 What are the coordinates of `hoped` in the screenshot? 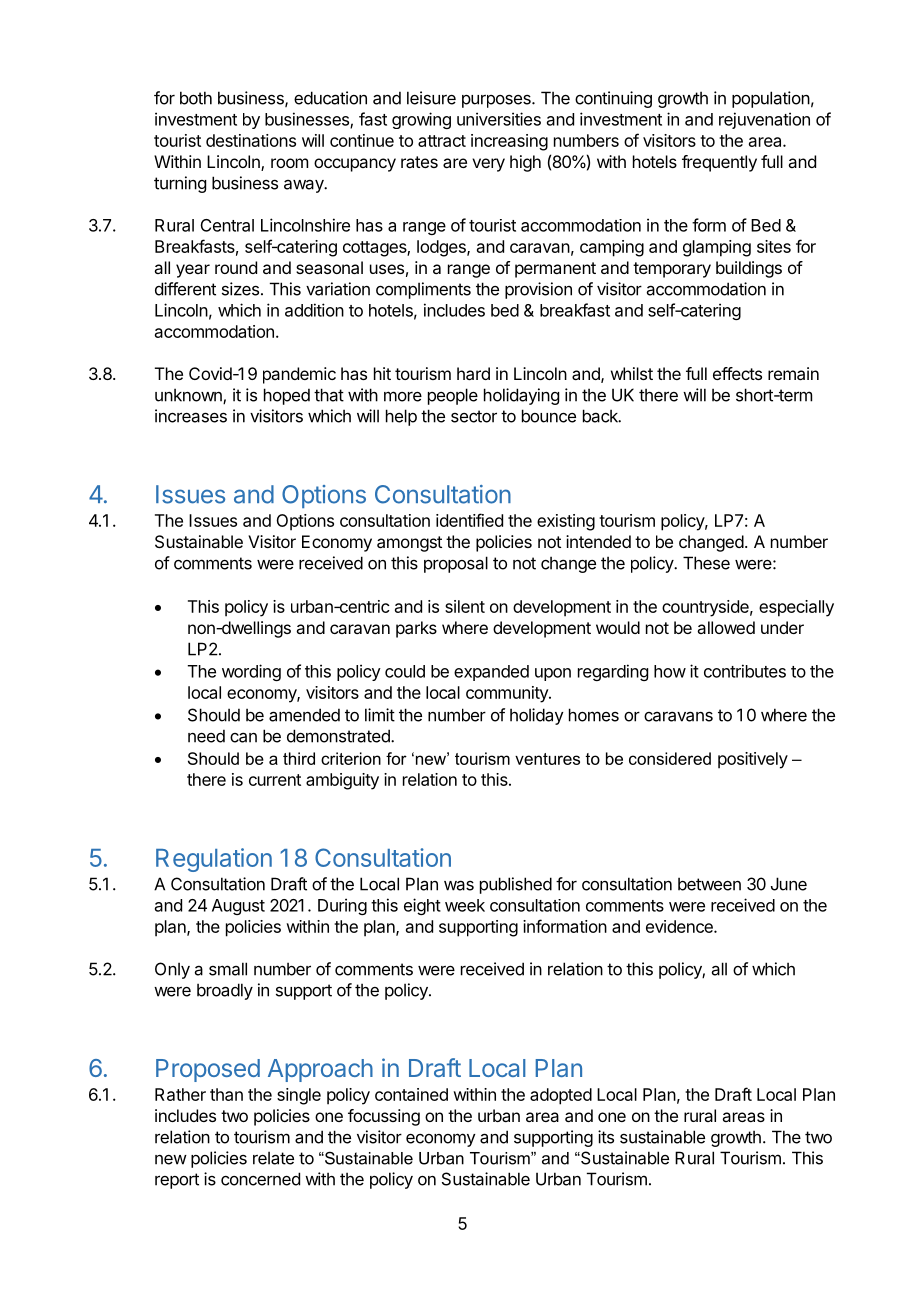 It's located at (287, 396).
